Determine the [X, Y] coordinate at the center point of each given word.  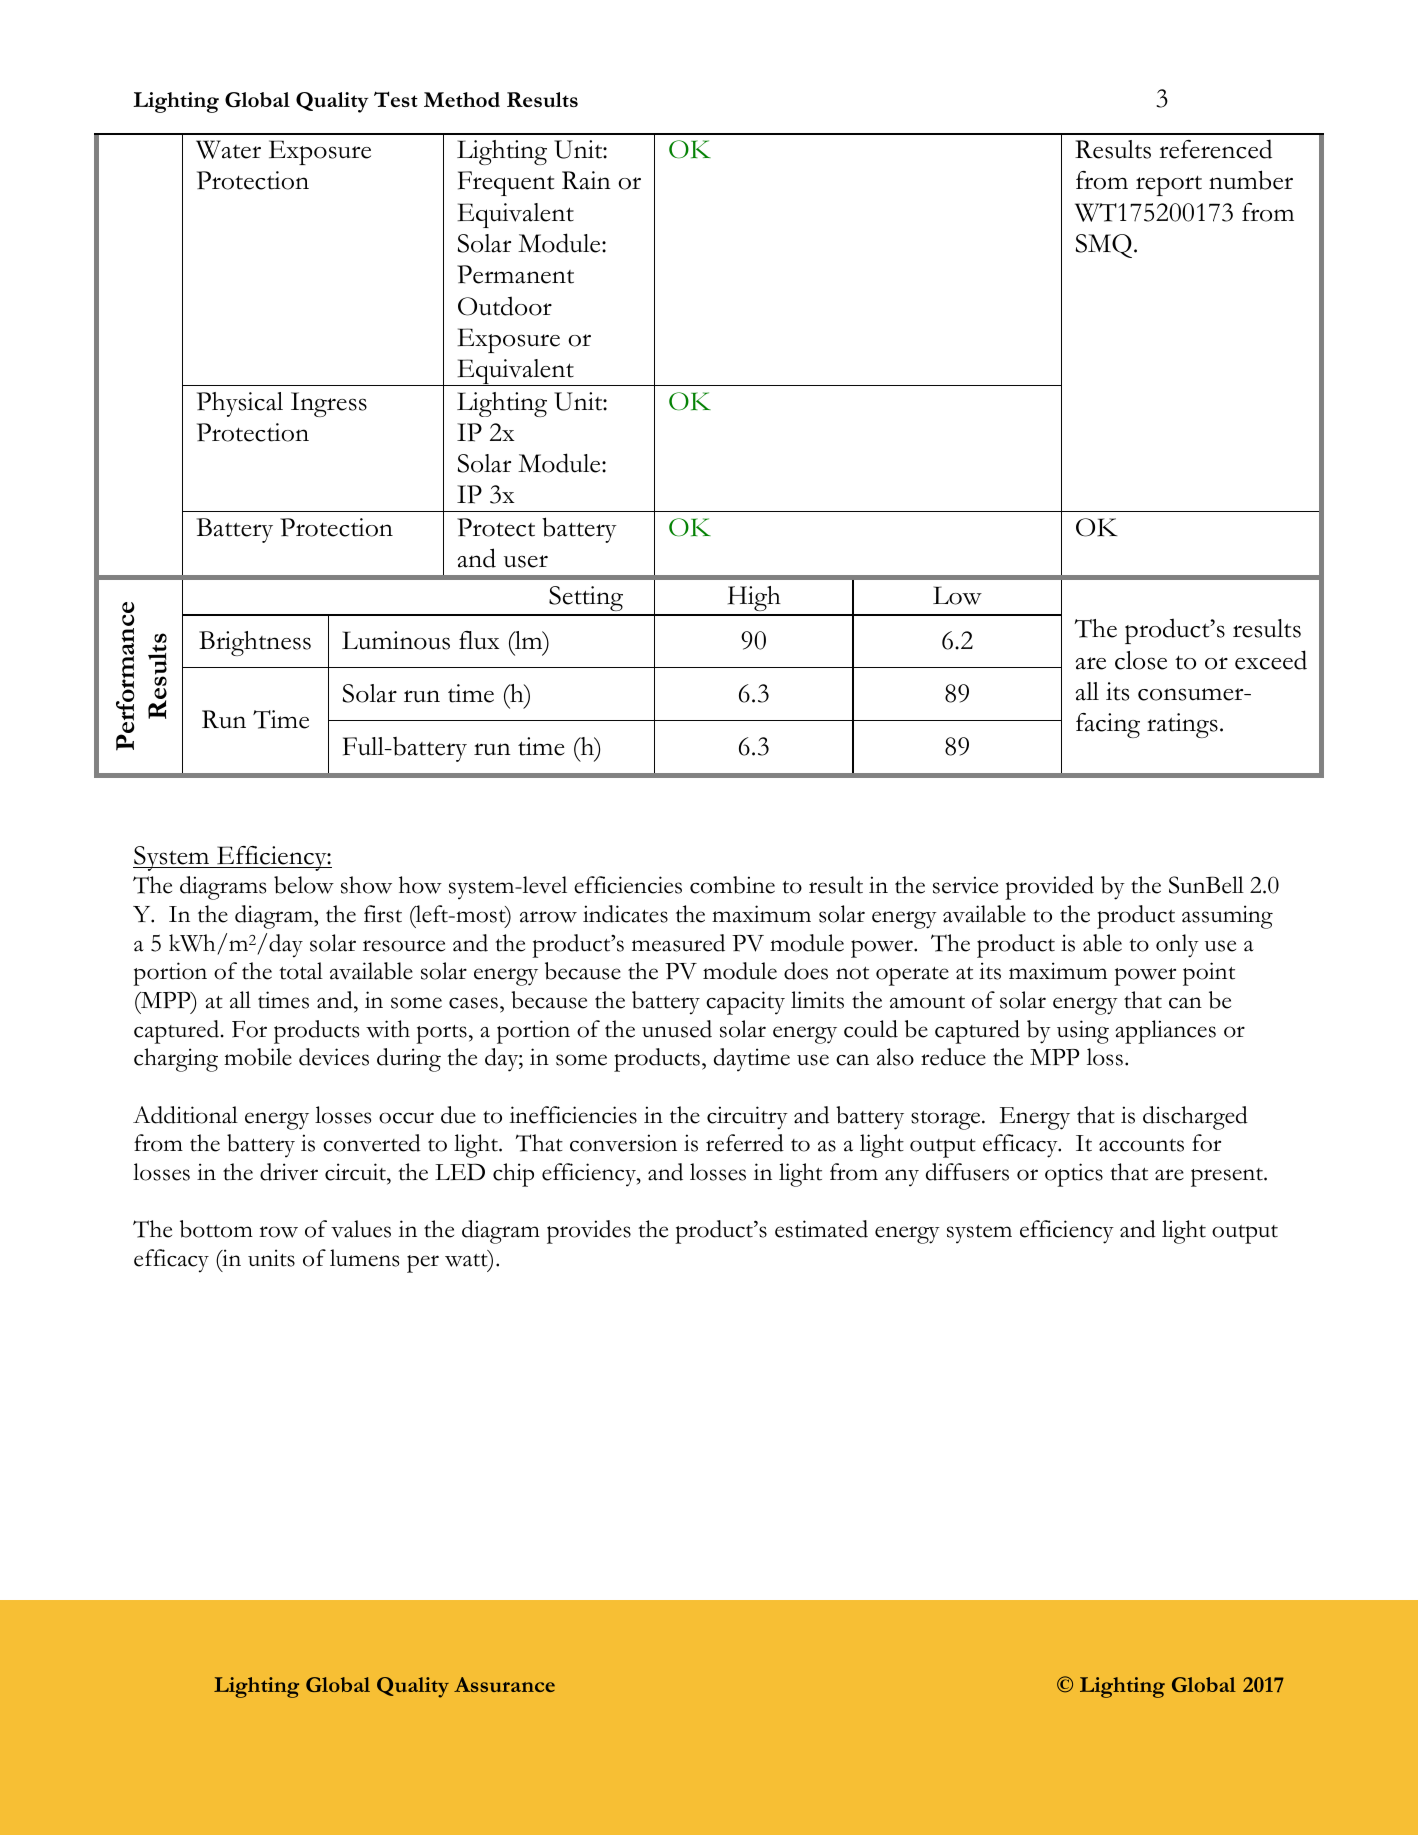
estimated [821, 1229]
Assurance [504, 1684]
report [1169, 185]
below [304, 885]
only [1177, 946]
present [1228, 1177]
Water [228, 149]
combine [732, 885]
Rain [586, 180]
